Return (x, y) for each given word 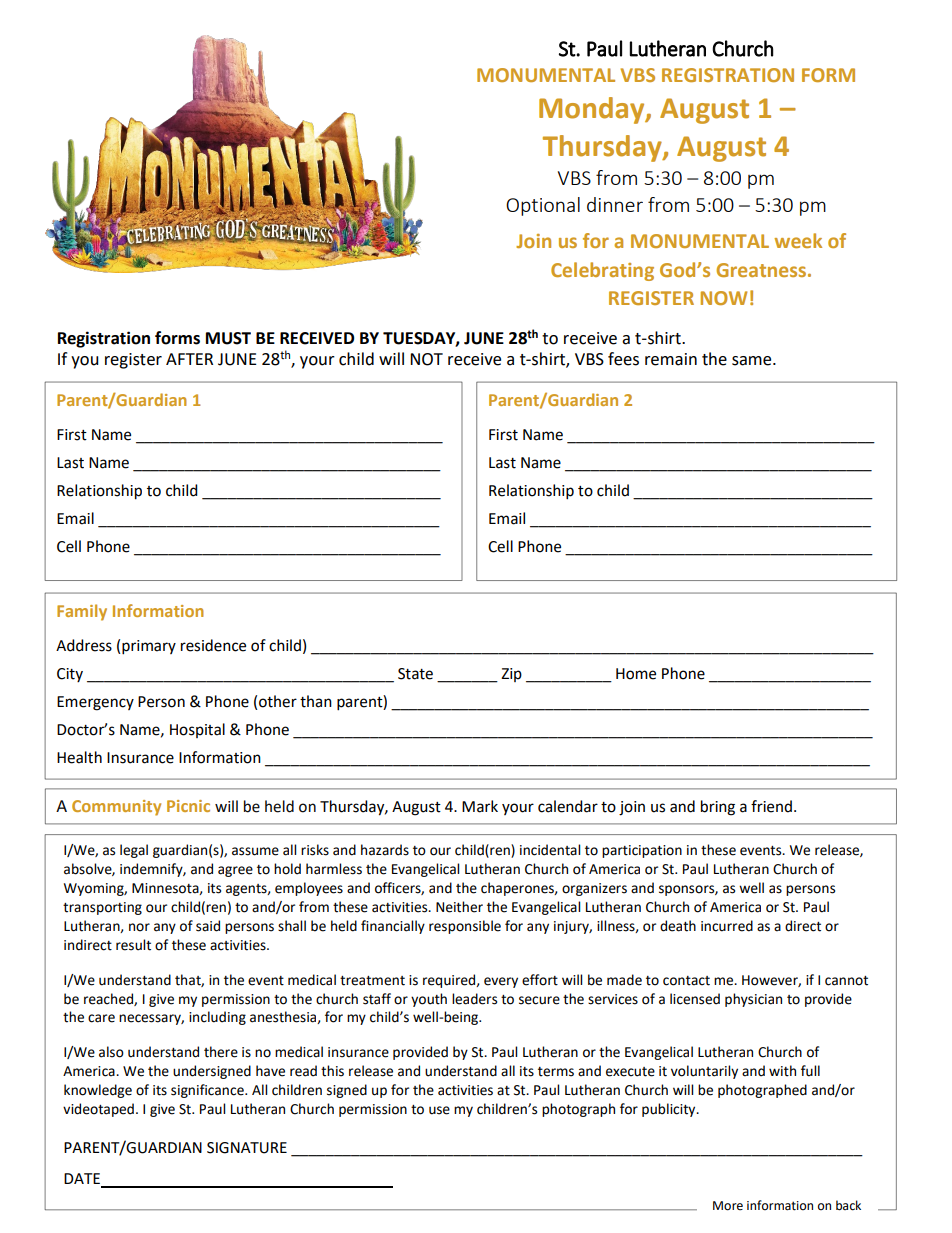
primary (149, 647)
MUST (228, 338)
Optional (543, 206)
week (798, 240)
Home (636, 674)
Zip (511, 675)
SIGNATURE (247, 1148)
